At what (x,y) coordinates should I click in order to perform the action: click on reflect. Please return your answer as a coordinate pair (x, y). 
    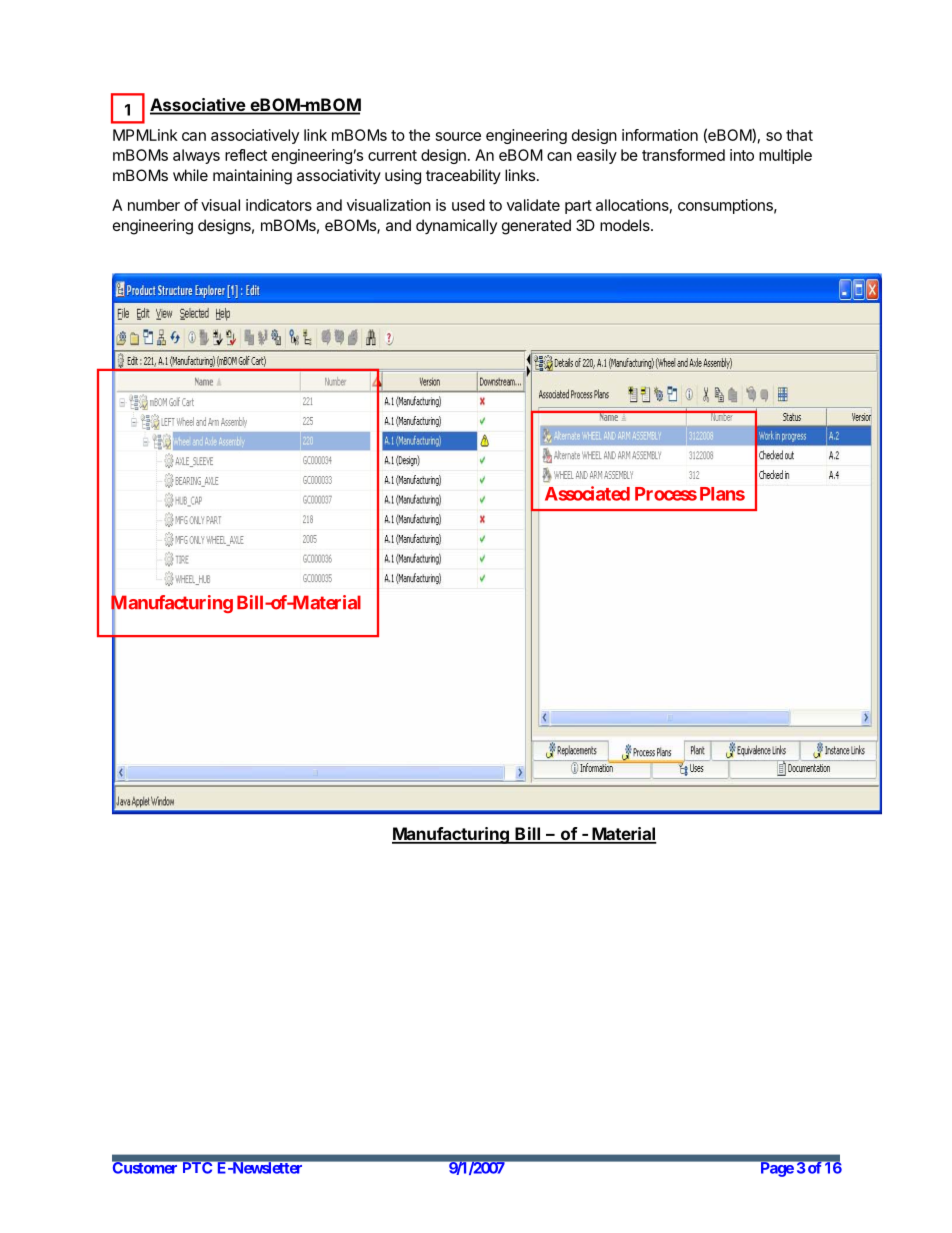
    Looking at the image, I should click on (246, 155).
